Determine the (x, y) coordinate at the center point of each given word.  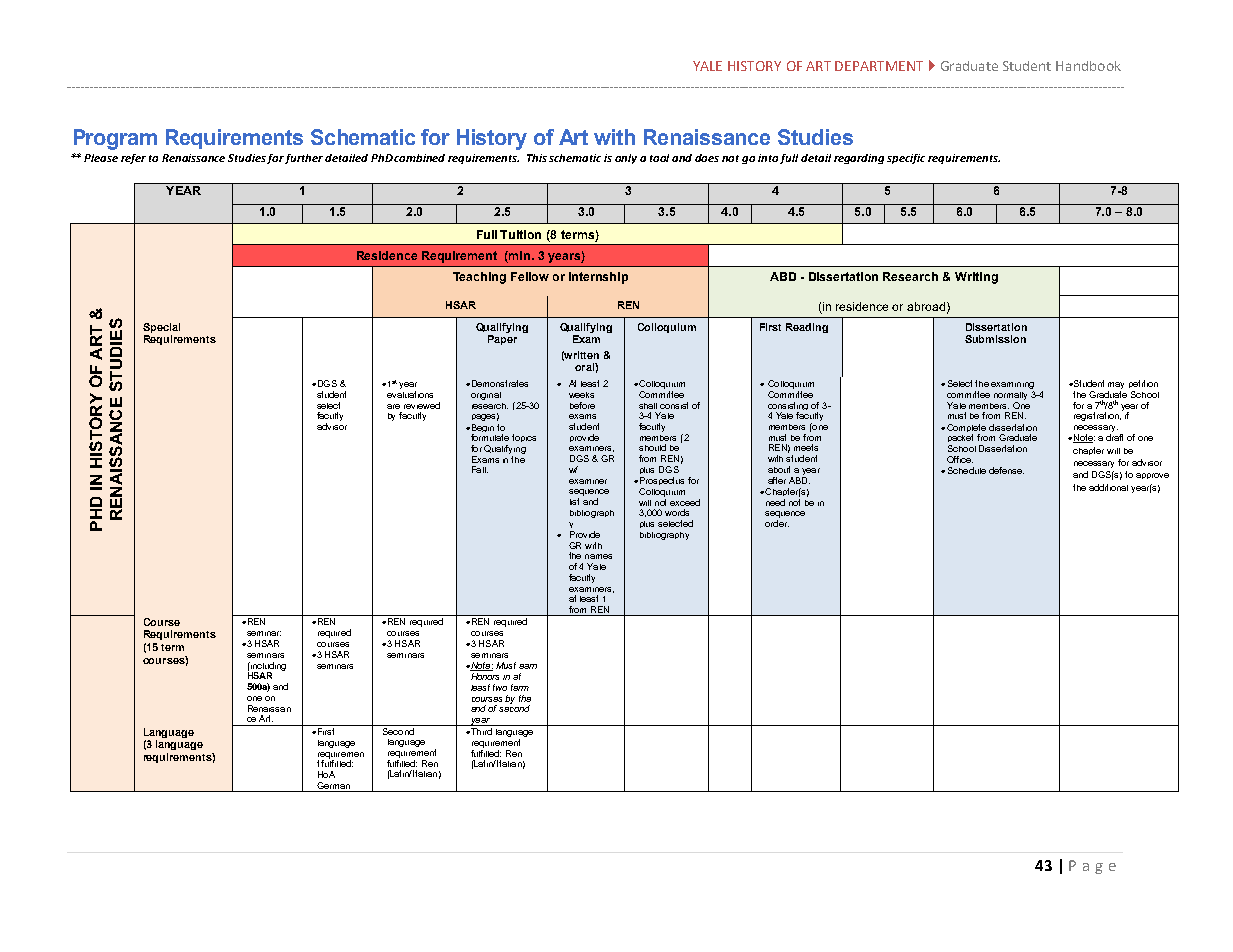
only (626, 159)
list (574, 501)
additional (1108, 487)
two (500, 687)
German (333, 785)
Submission (995, 339)
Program (115, 139)
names (598, 556)
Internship (598, 278)
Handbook (1088, 66)
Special (161, 328)
